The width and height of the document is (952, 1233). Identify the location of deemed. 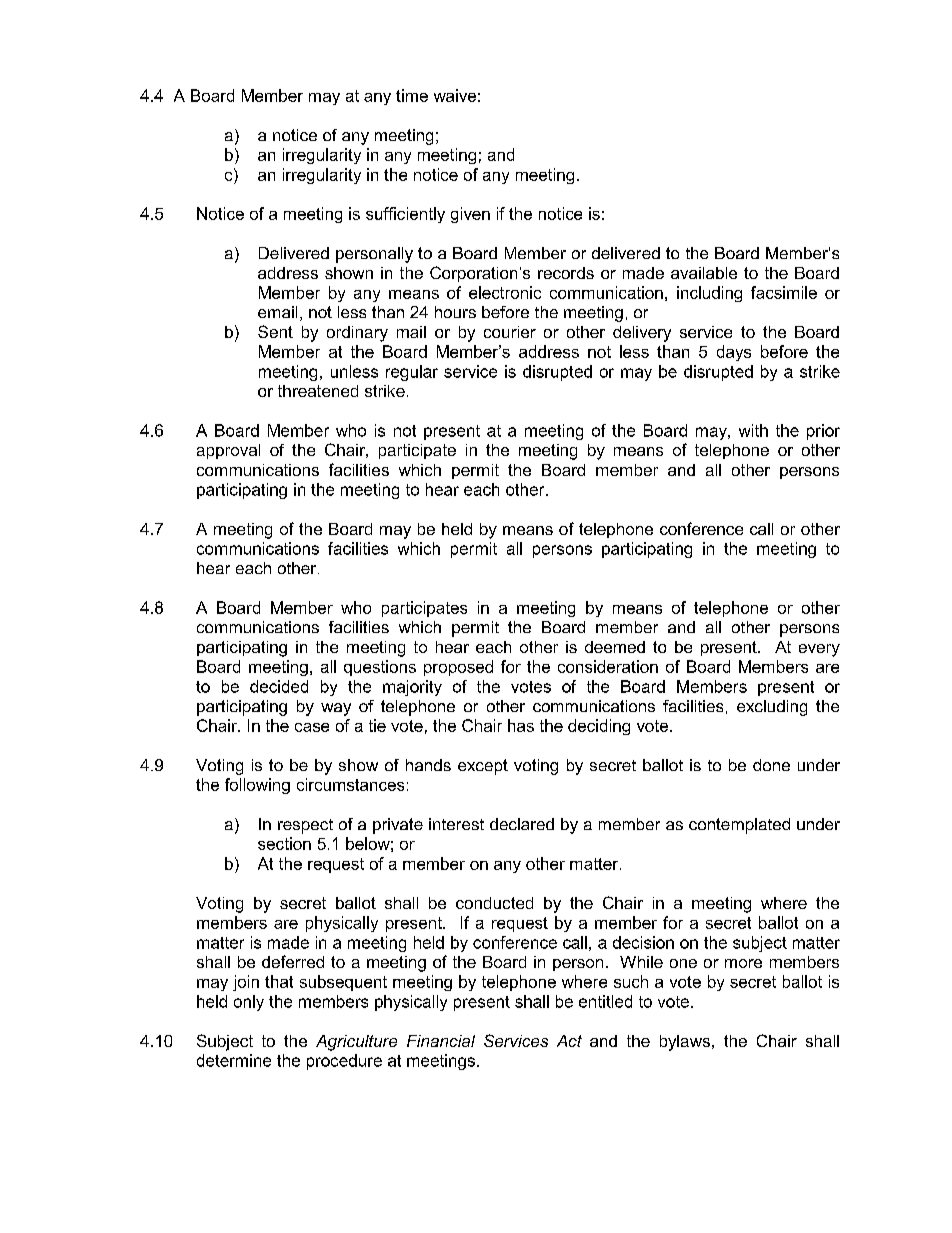
(615, 647).
